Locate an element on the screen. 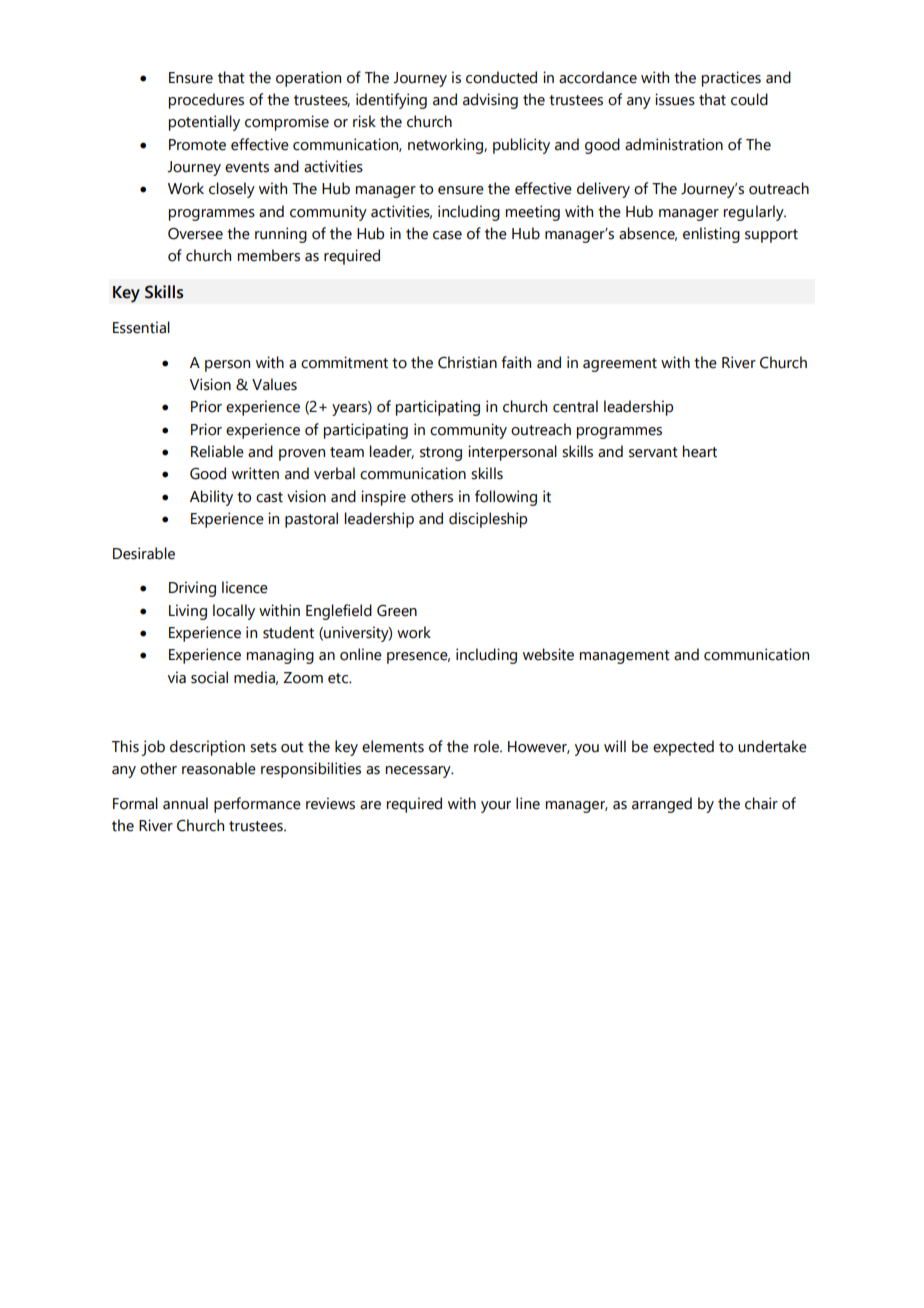  procedures is located at coordinates (206, 101).
